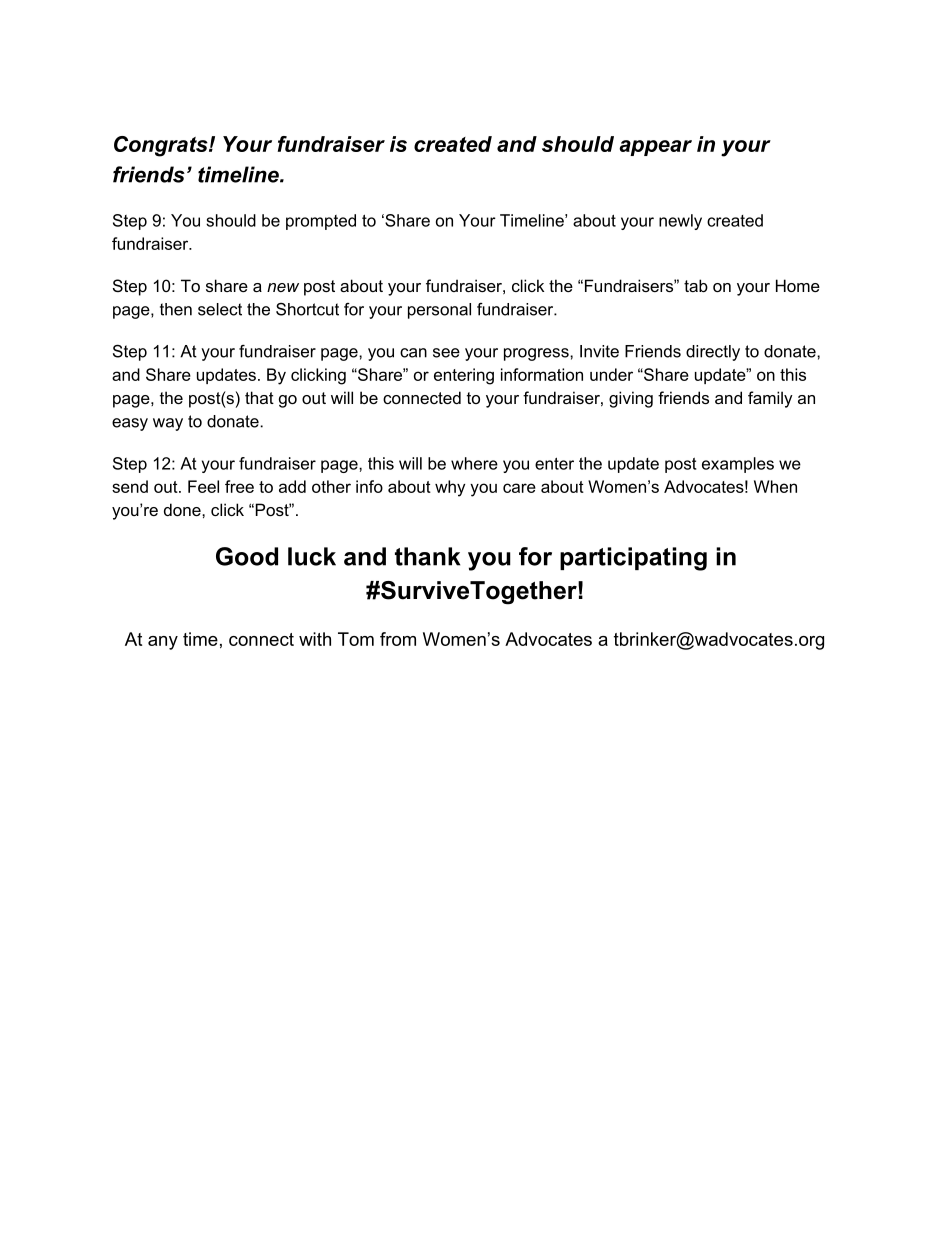 This page has height=1233, width=952. Describe the element at coordinates (680, 222) in the page. I see `newly` at that location.
